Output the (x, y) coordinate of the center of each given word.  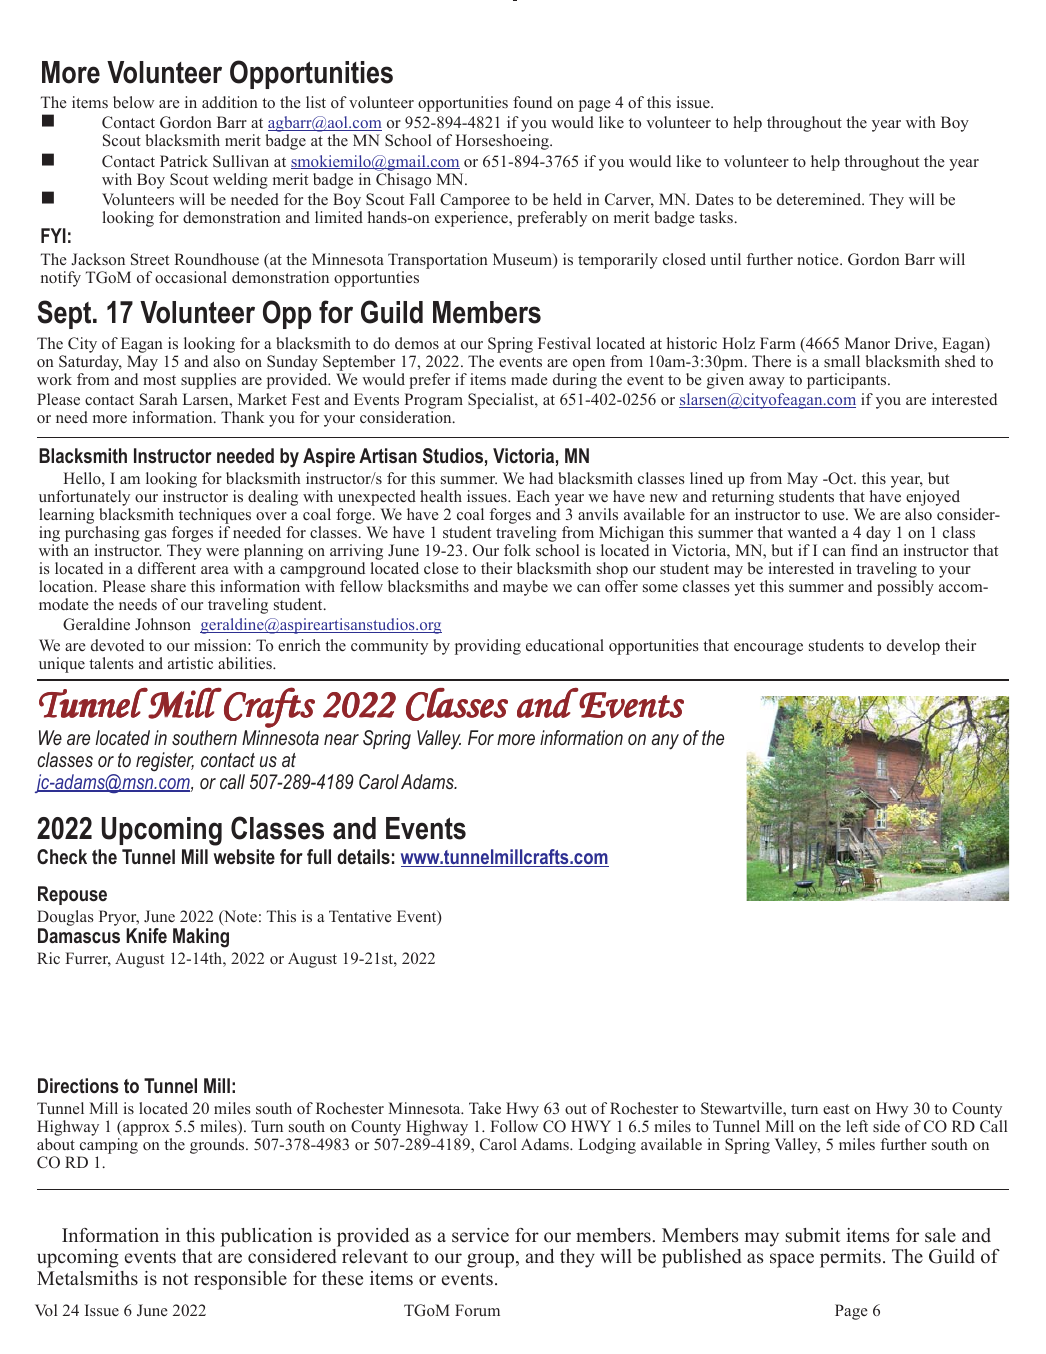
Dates (714, 199)
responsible (240, 1280)
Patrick (184, 161)
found (532, 102)
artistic (190, 663)
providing (488, 647)
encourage (768, 649)
